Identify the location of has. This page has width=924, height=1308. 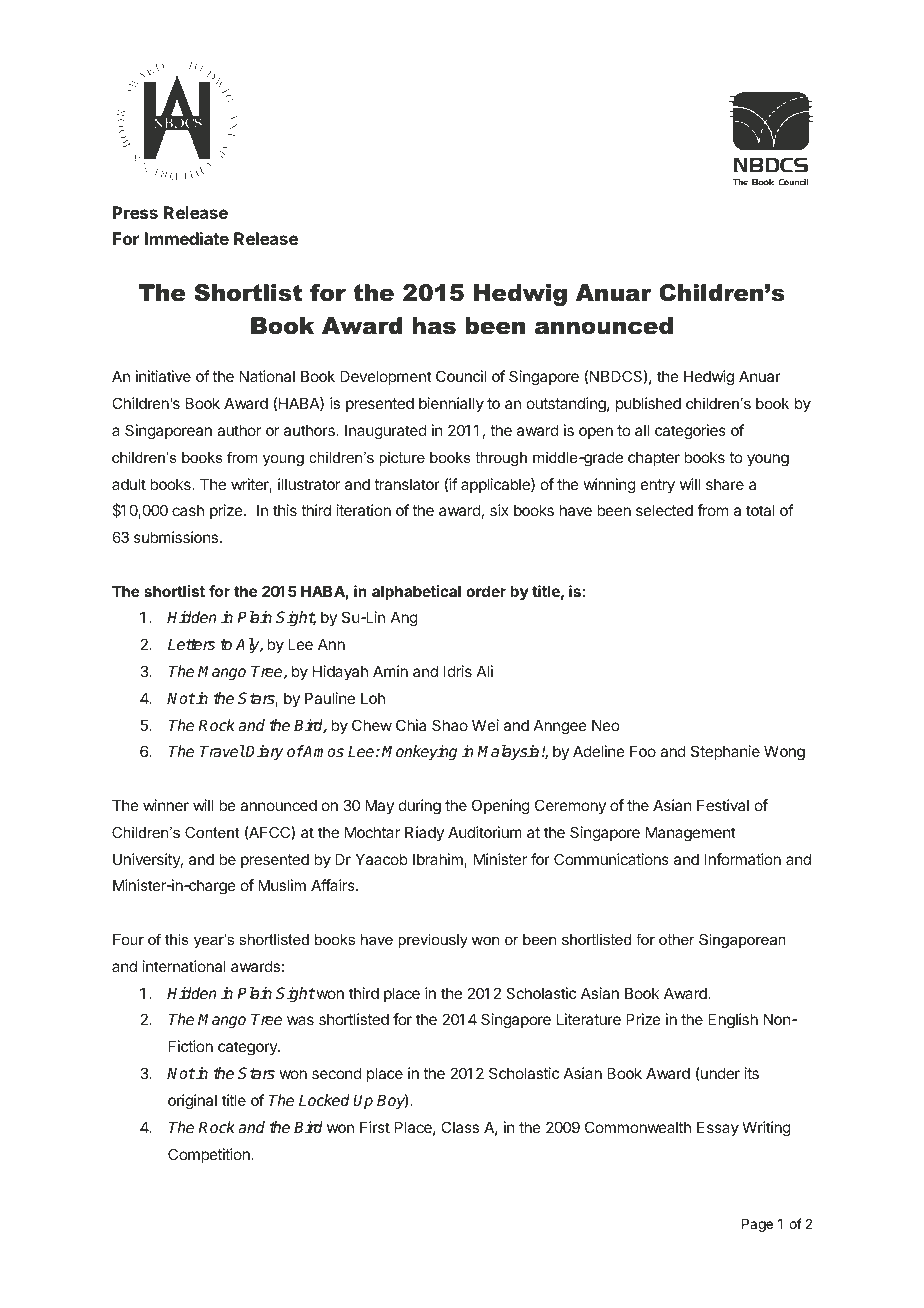
(434, 326).
